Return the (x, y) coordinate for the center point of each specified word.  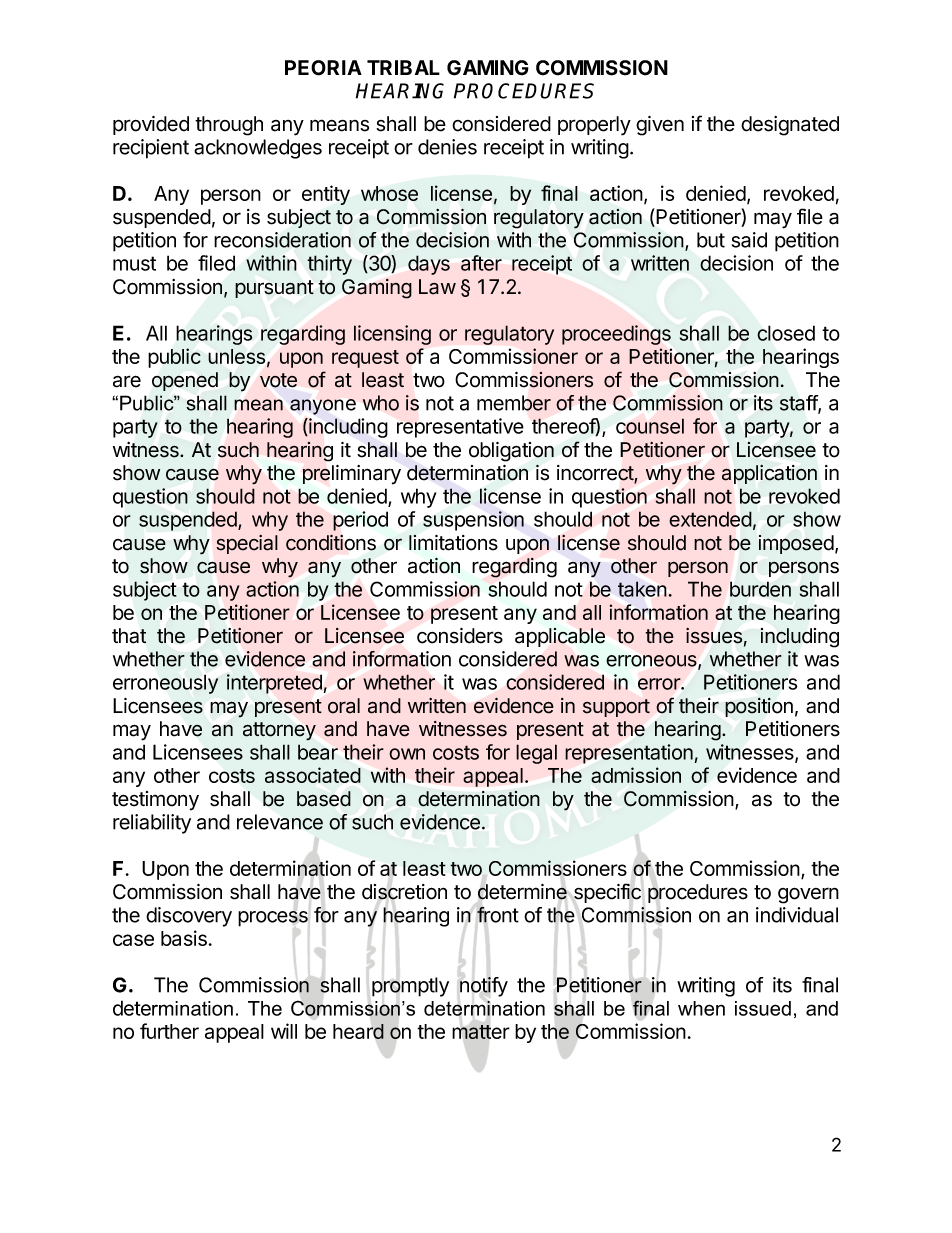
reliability (152, 824)
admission (636, 775)
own (407, 754)
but (711, 240)
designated (790, 126)
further (169, 1031)
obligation (511, 452)
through (229, 126)
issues (714, 636)
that (129, 636)
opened (185, 381)
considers (460, 636)
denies (447, 147)
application (769, 474)
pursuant (274, 289)
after (481, 263)
